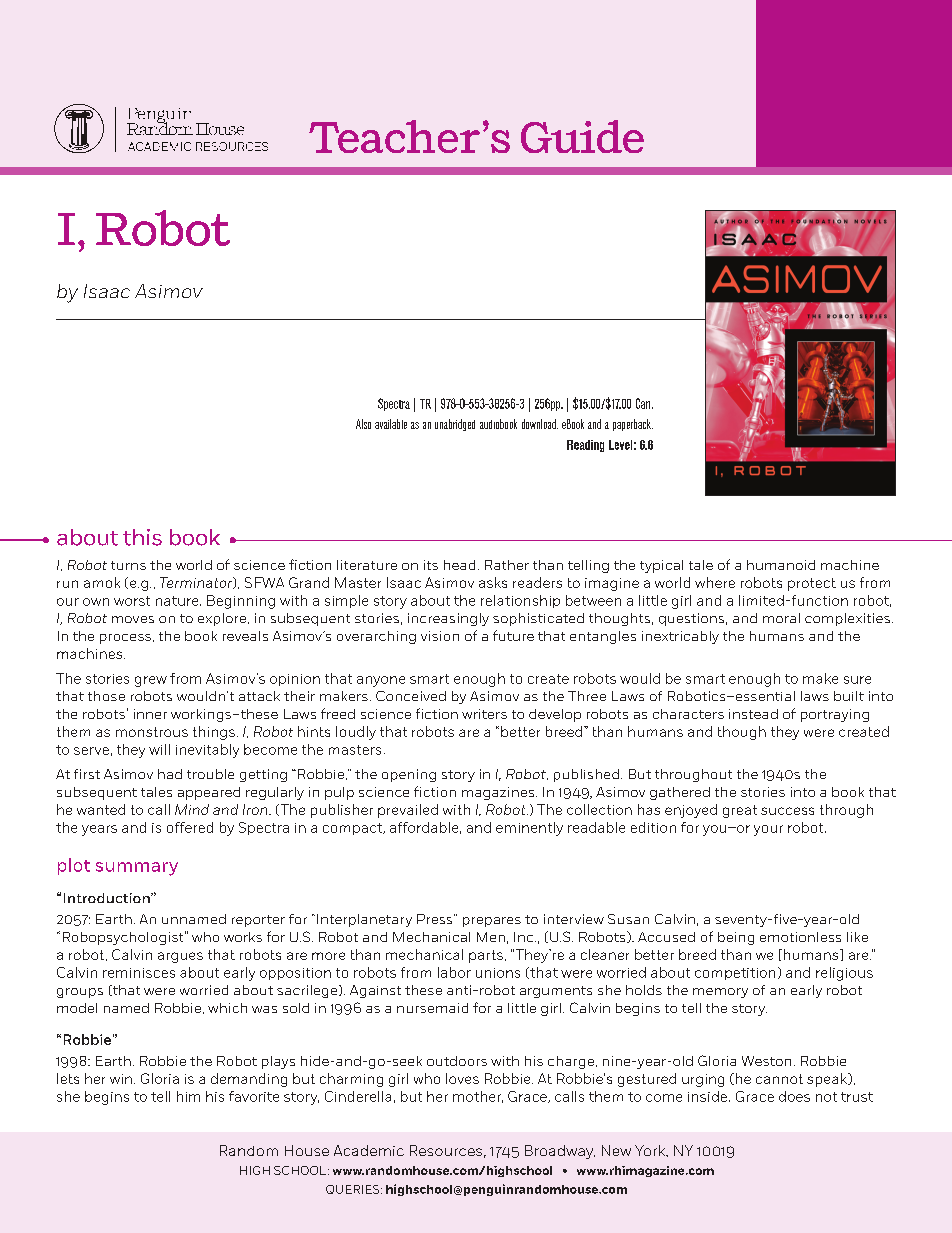 The image size is (952, 1233). Describe the element at coordinates (781, 565) in the image. I see `humanoid` at that location.
